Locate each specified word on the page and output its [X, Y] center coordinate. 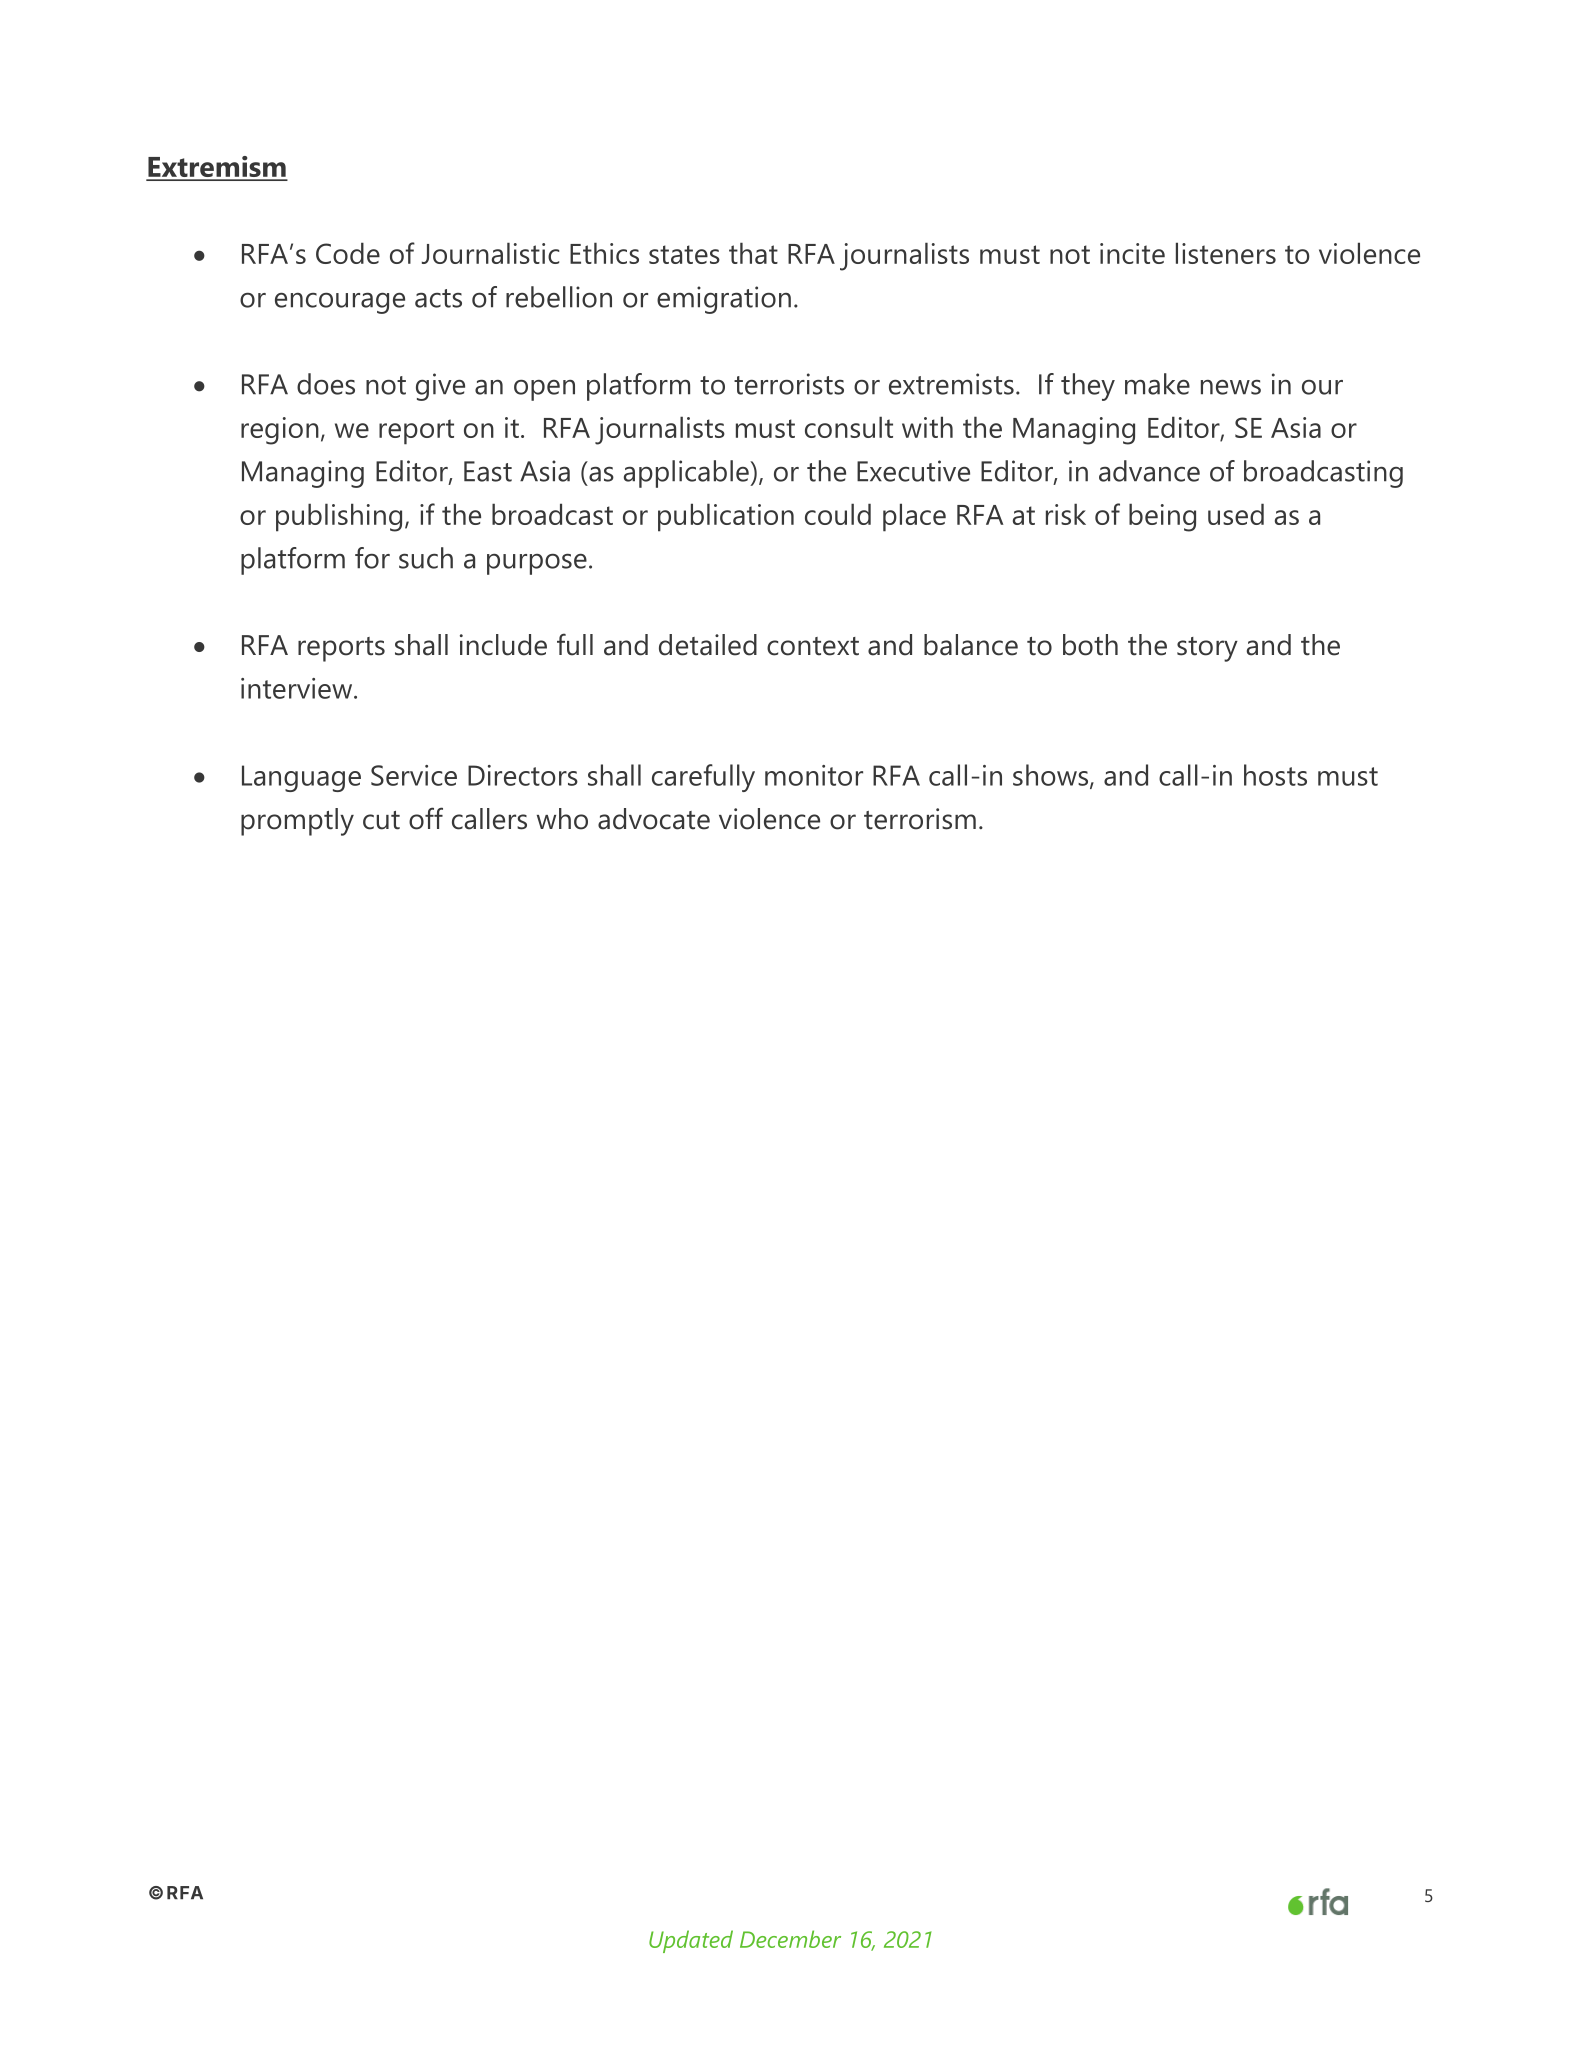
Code [348, 253]
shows [1050, 775]
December [790, 1939]
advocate [654, 819]
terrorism [920, 819]
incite [1132, 253]
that [753, 253]
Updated [691, 1941]
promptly [297, 822]
